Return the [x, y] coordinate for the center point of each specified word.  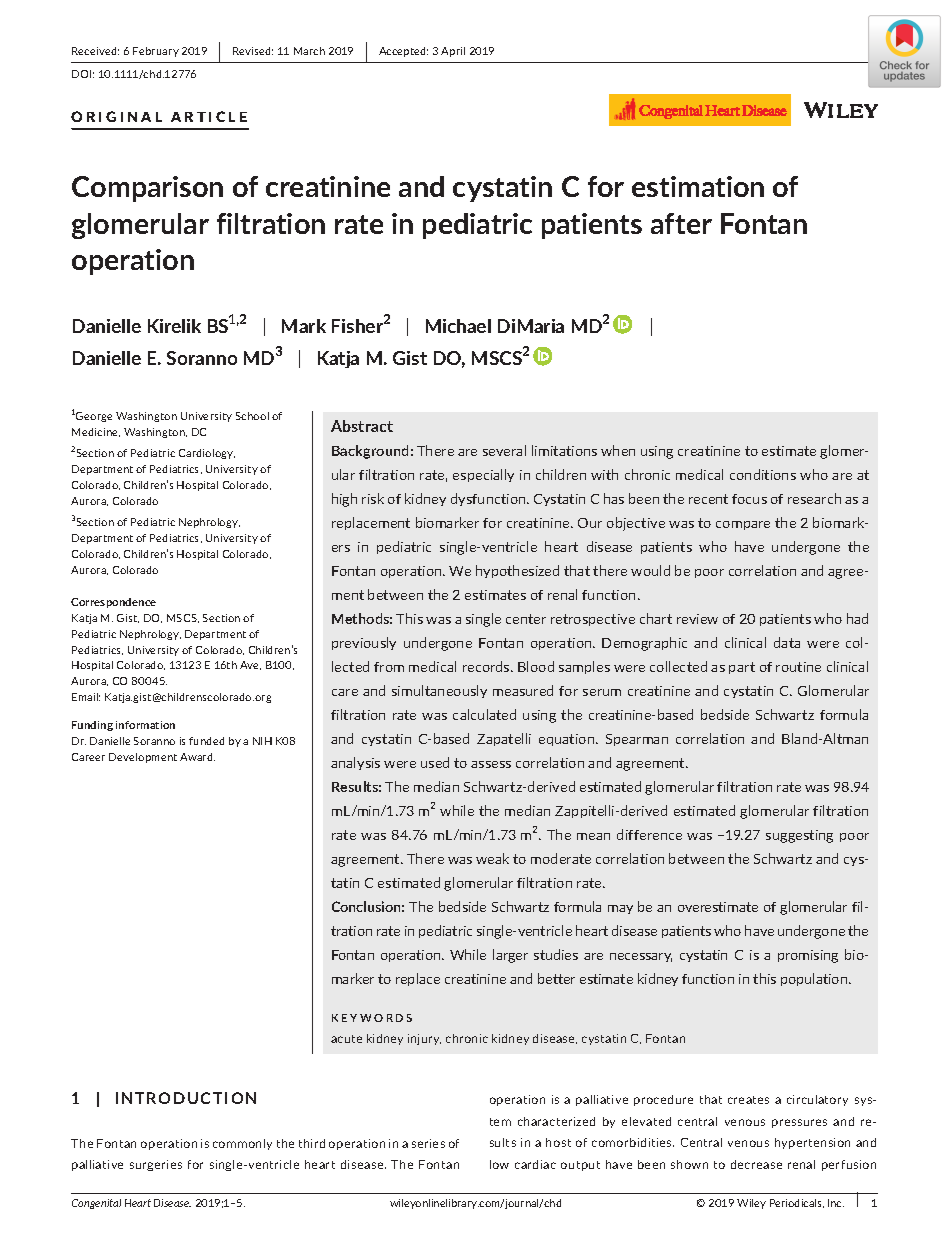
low [499, 1164]
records [487, 666]
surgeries [156, 1165]
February [156, 52]
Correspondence [113, 603]
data [787, 642]
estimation [698, 186]
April [453, 52]
